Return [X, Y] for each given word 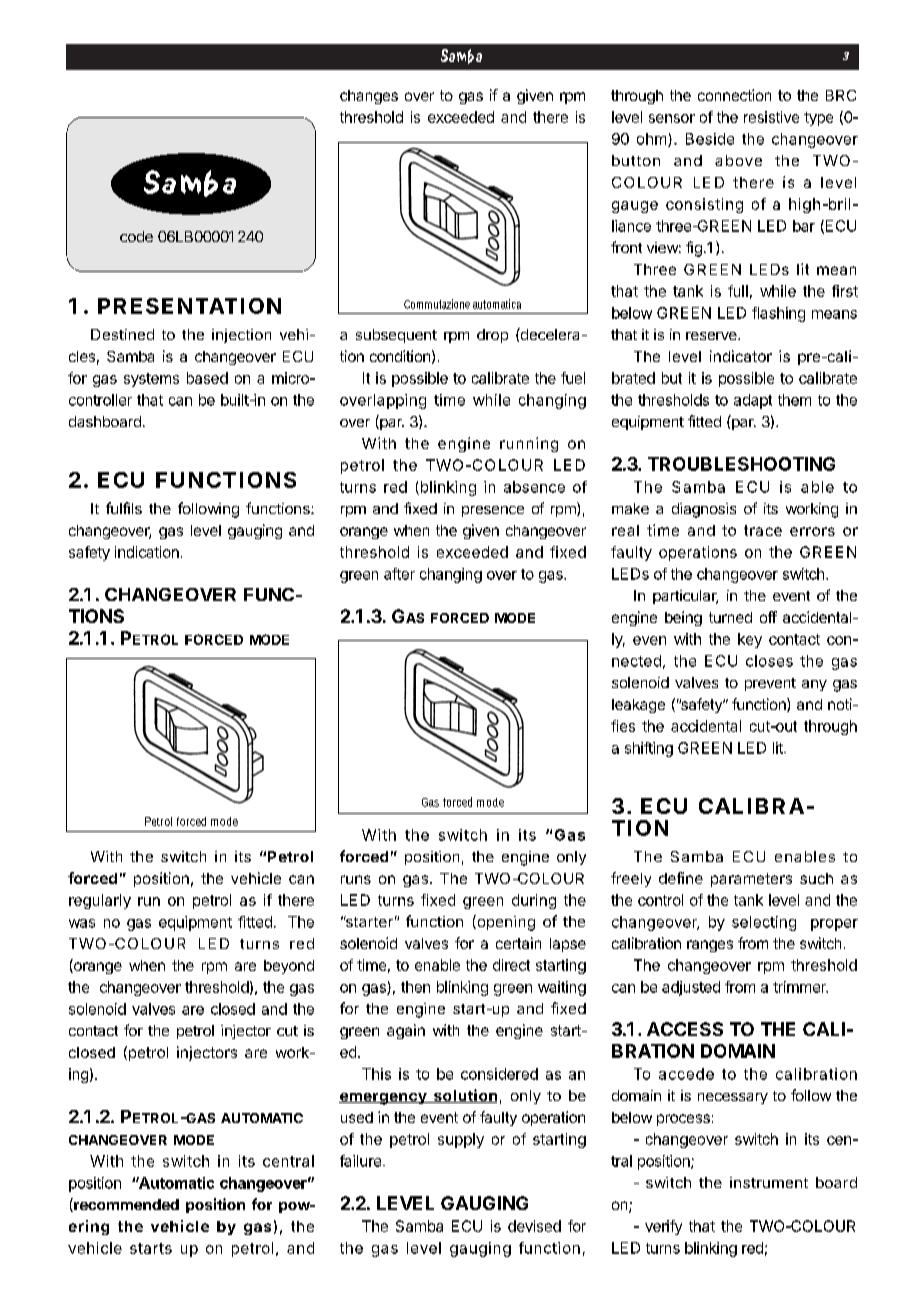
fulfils [124, 508]
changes [369, 97]
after [399, 574]
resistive [771, 117]
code [136, 236]
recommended [125, 1205]
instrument [769, 1182]
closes [769, 661]
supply [461, 1140]
